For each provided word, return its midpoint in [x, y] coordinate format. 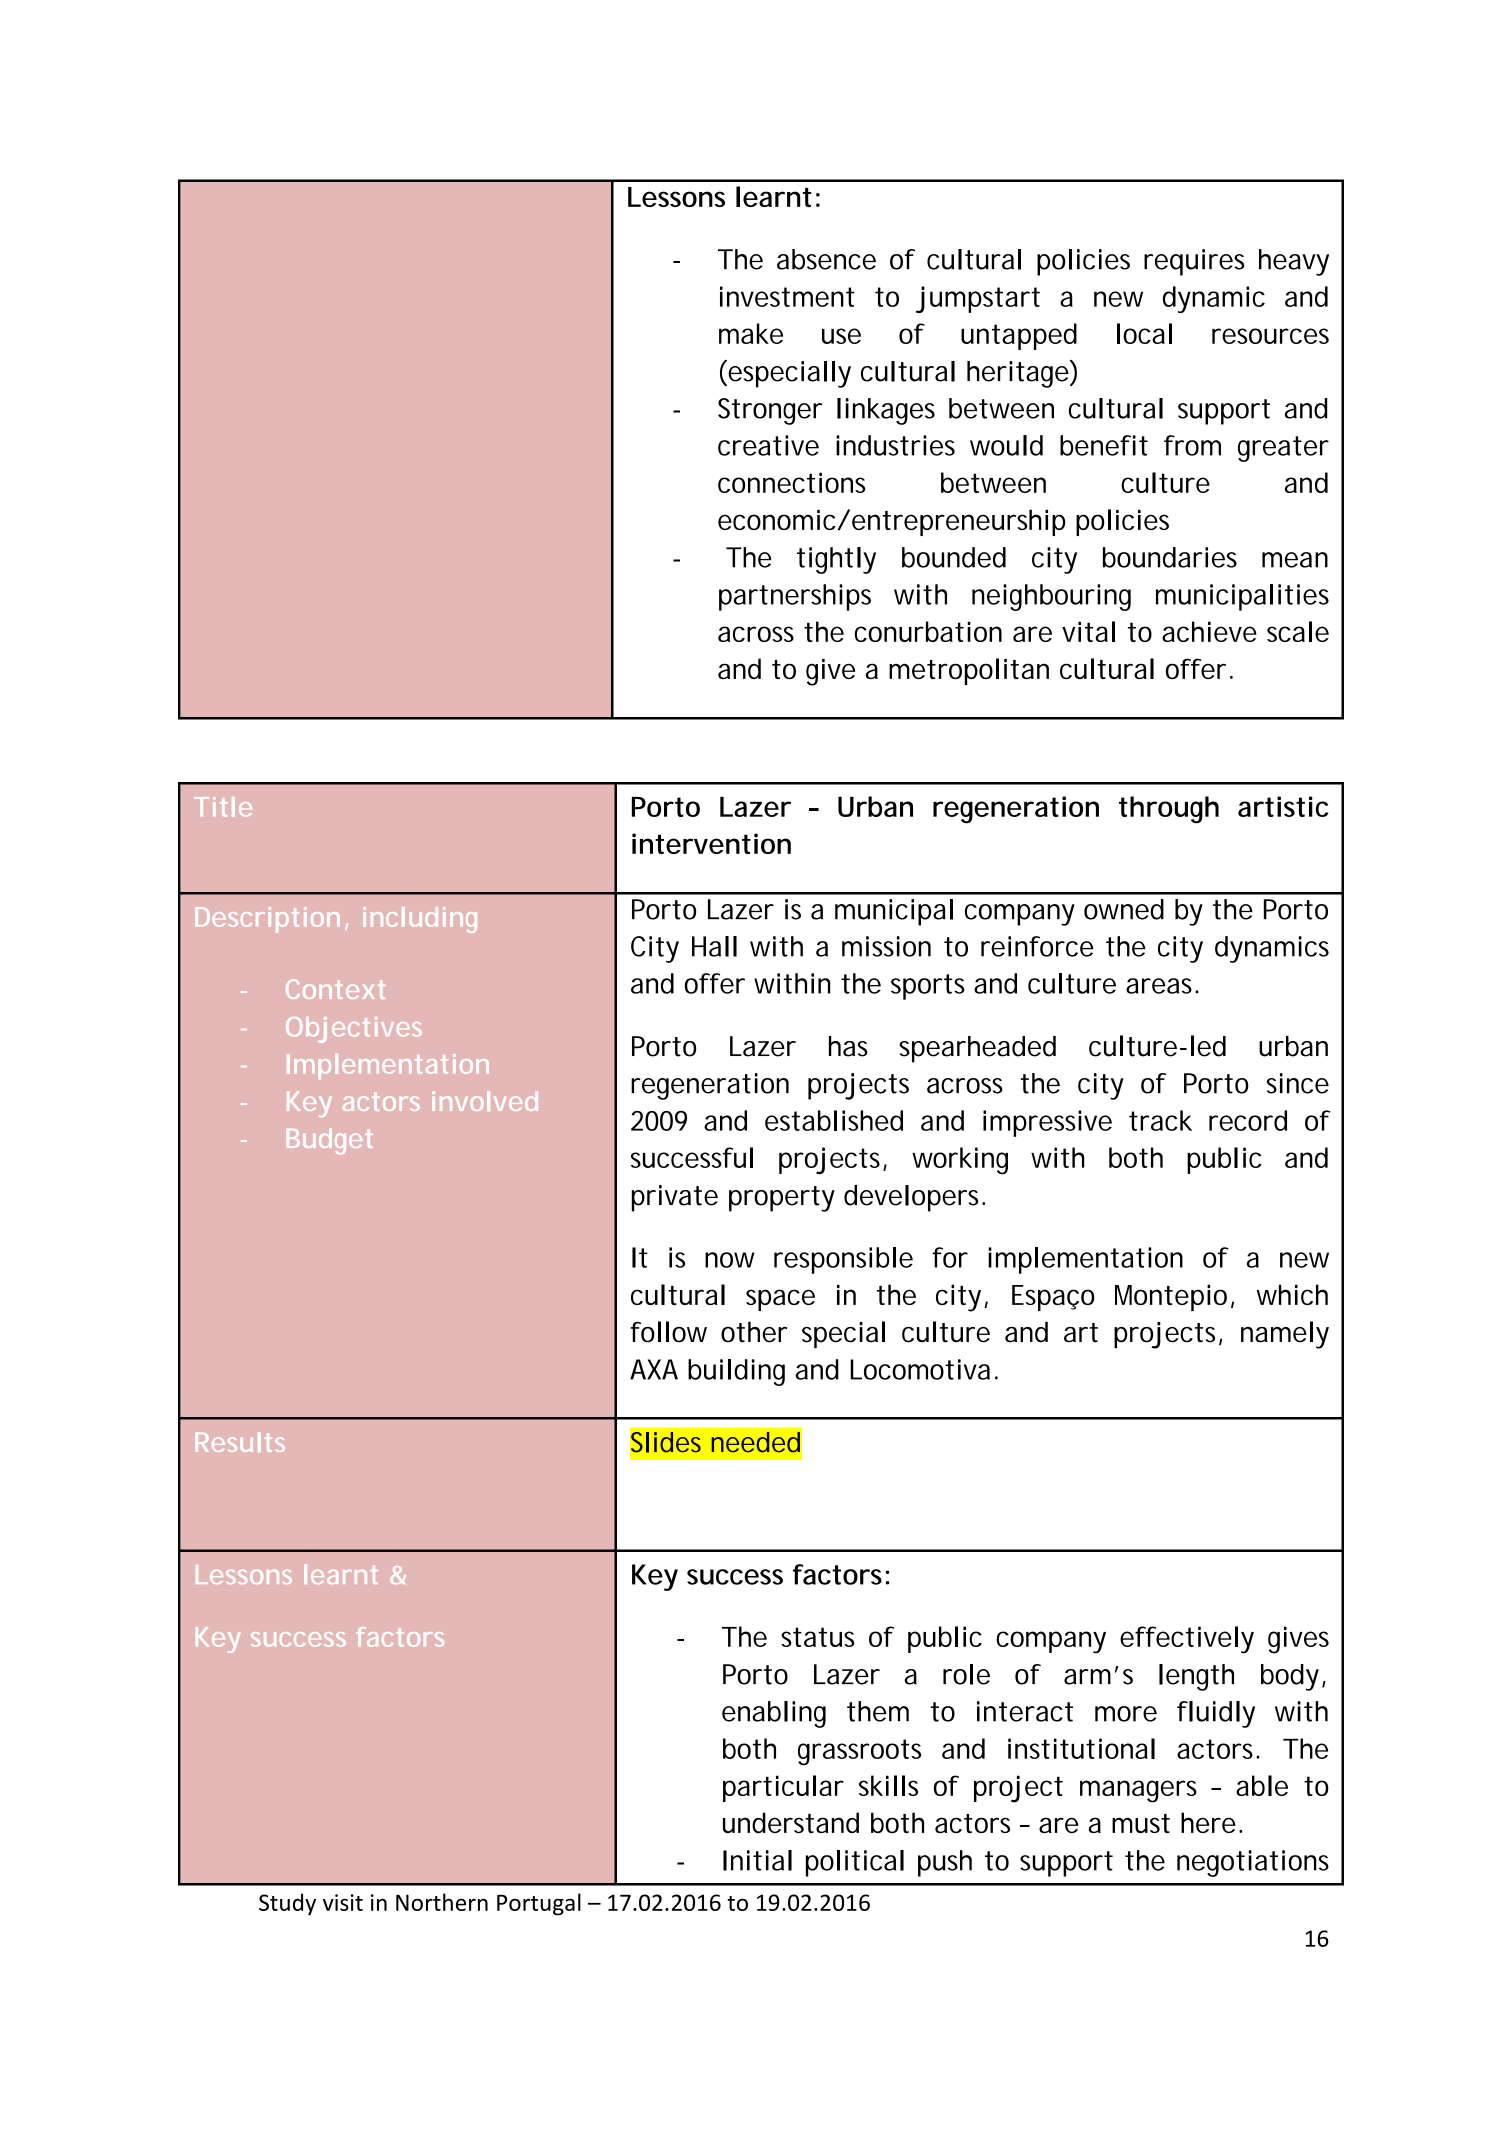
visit [343, 1902]
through [1169, 810]
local [1144, 333]
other [754, 1332]
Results [240, 1442]
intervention [711, 843]
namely [1285, 1335]
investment [787, 296]
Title [223, 807]
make [751, 333]
